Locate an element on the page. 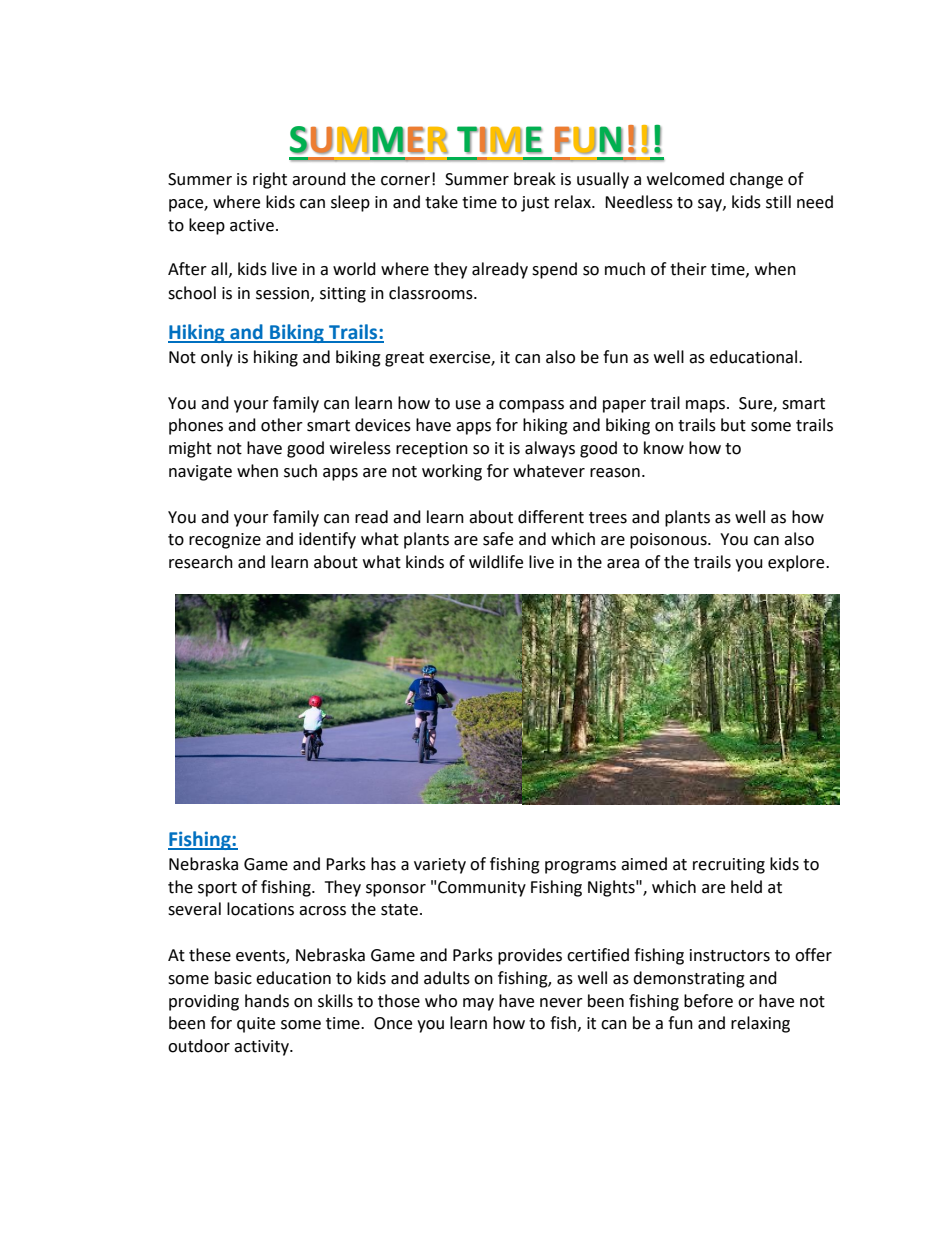  active is located at coordinates (252, 225).
